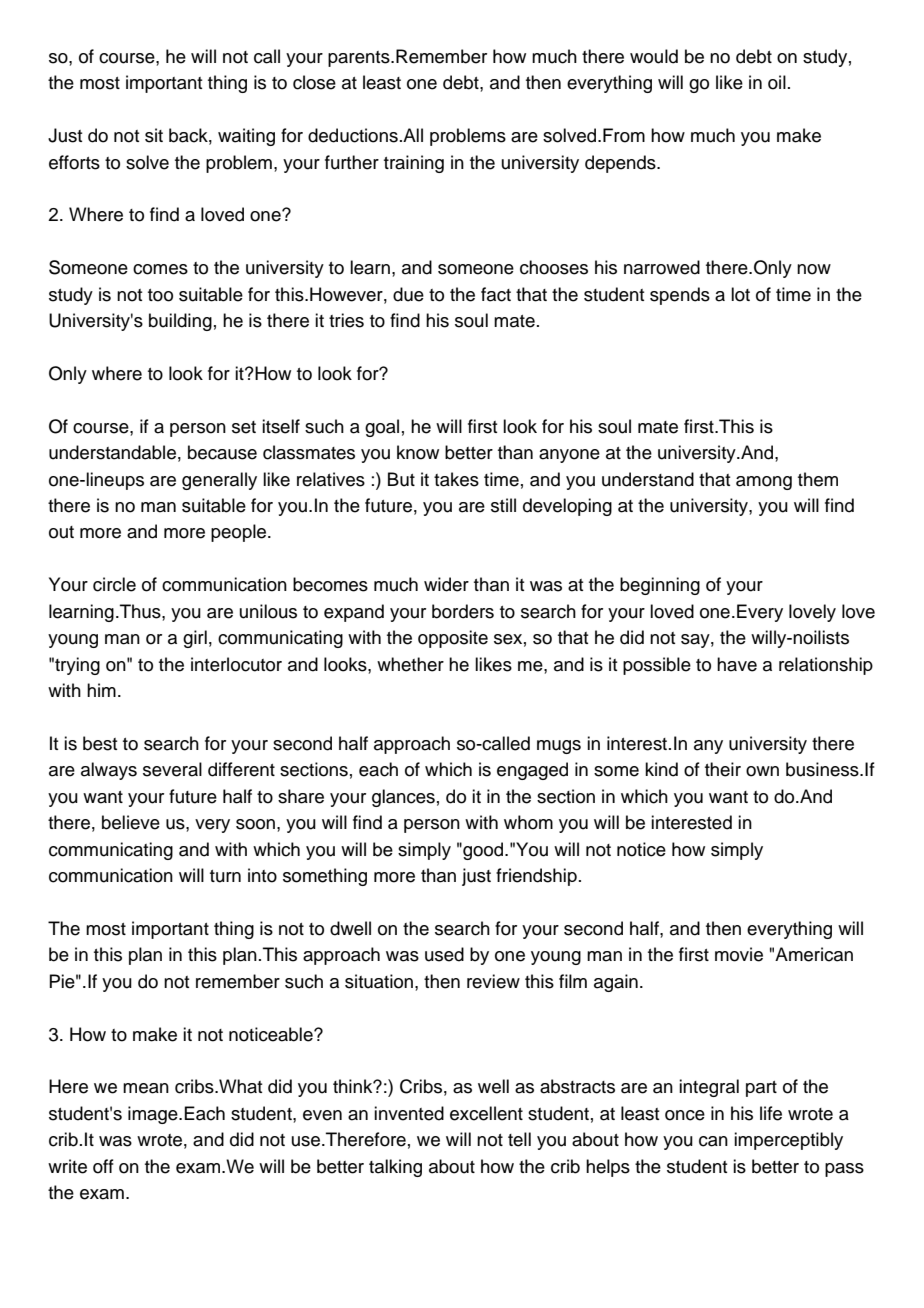 This document has height=1308, width=924. What do you see at coordinates (536, 877) in the document?
I see `friendship` at bounding box center [536, 877].
